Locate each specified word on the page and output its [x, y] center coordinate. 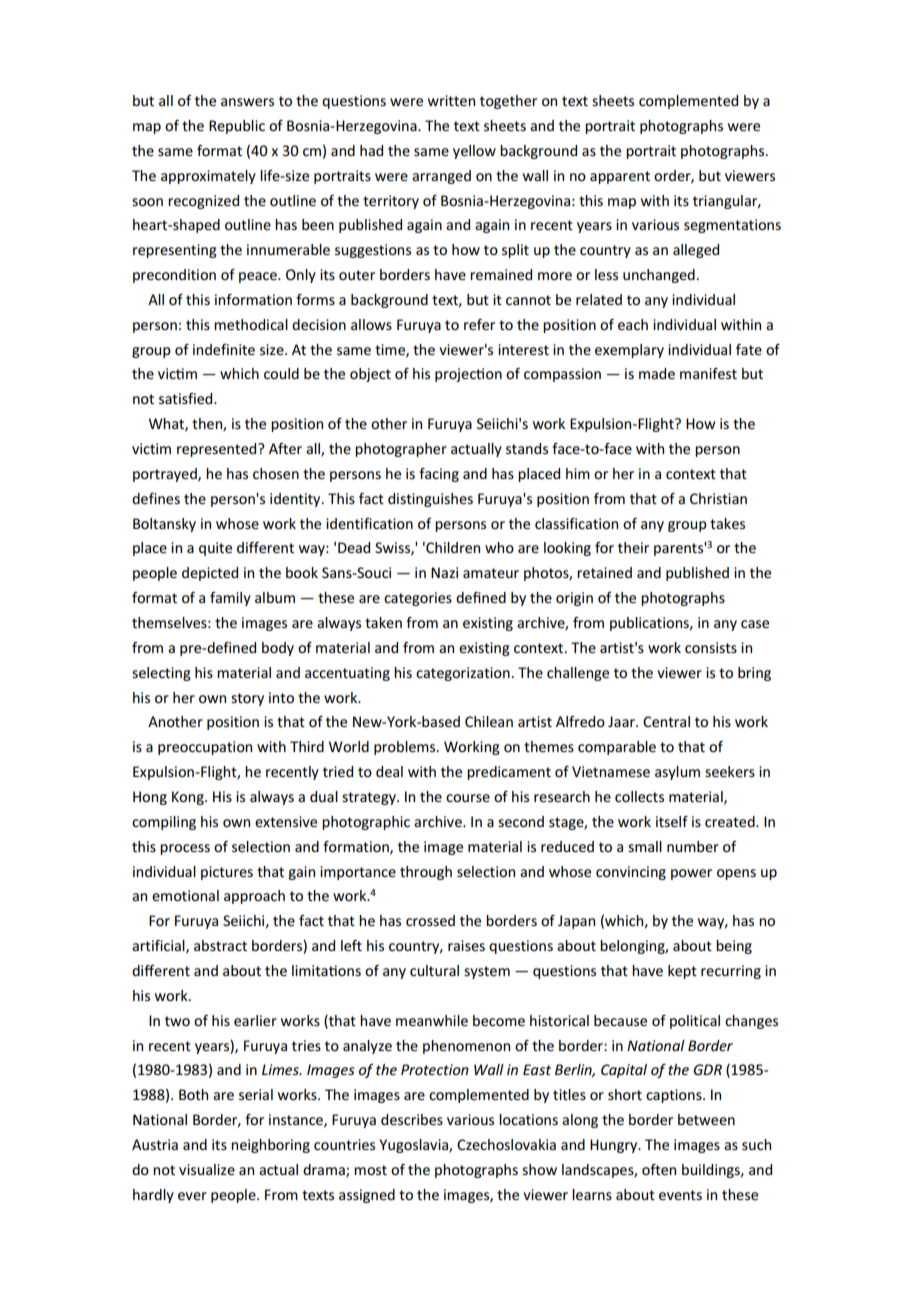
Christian [718, 498]
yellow [474, 152]
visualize [207, 1169]
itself [672, 821]
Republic [237, 127]
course [468, 798]
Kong [189, 798]
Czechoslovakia [506, 1144]
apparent [620, 177]
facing [439, 475]
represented [218, 450]
